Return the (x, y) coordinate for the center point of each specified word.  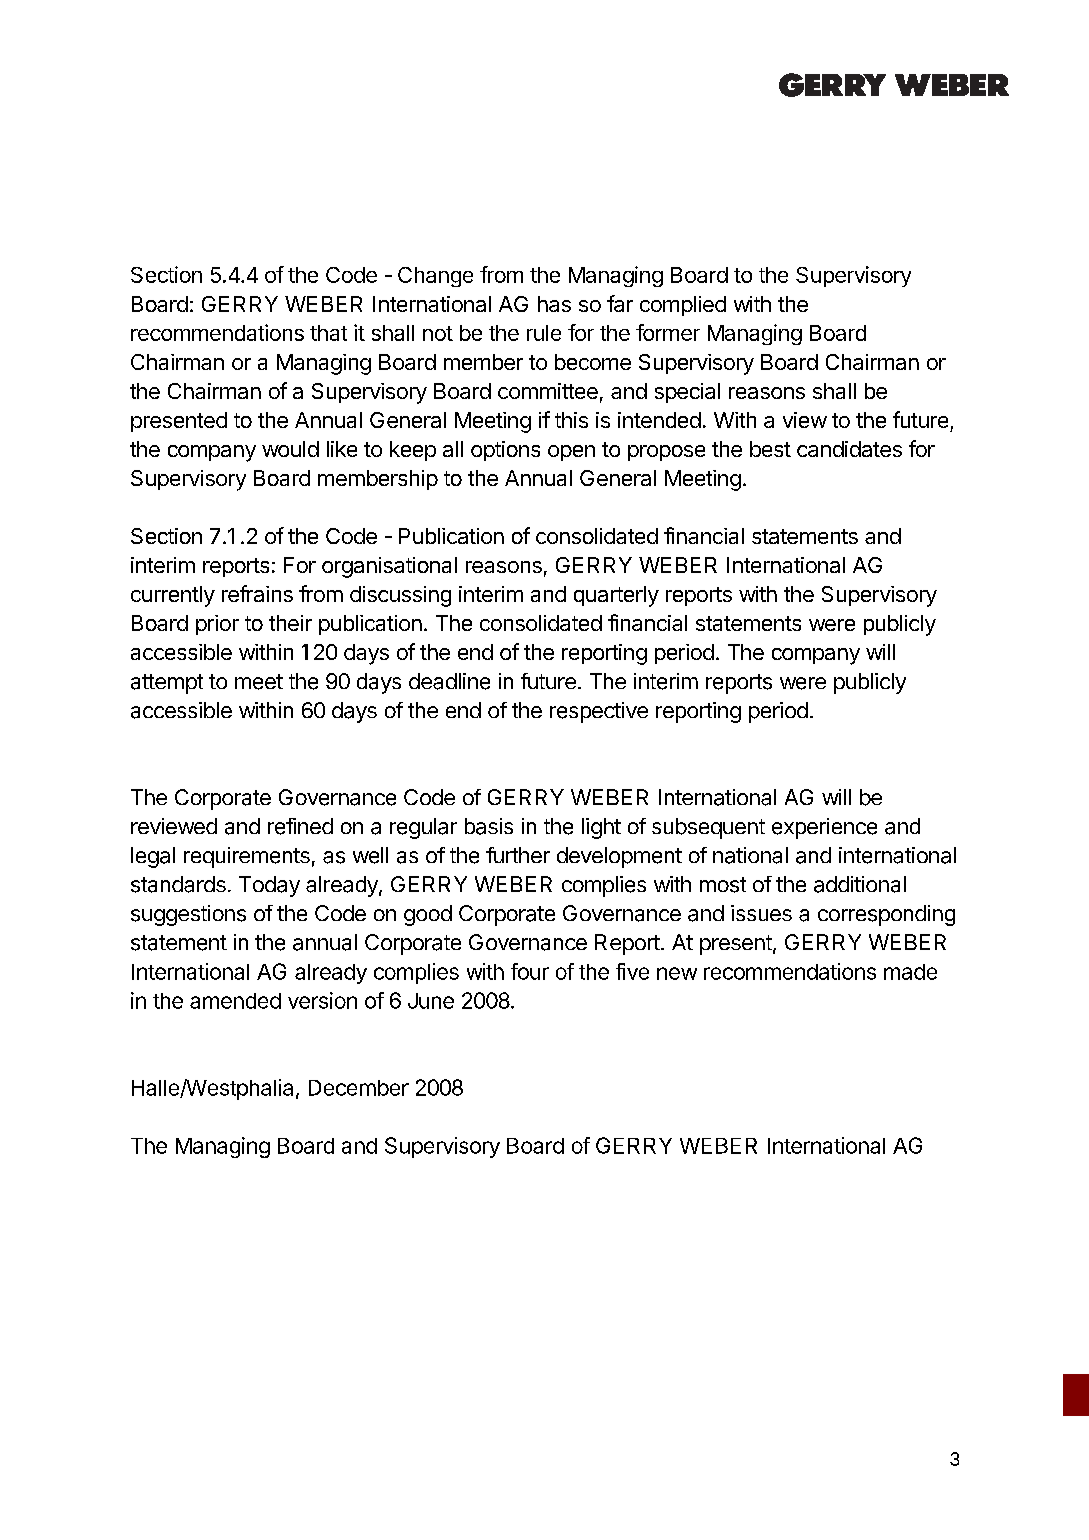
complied (683, 306)
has (554, 304)
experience (824, 828)
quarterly (616, 596)
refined (300, 826)
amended (235, 1001)
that (328, 333)
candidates (849, 449)
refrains (257, 593)
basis (489, 826)
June (431, 1001)
